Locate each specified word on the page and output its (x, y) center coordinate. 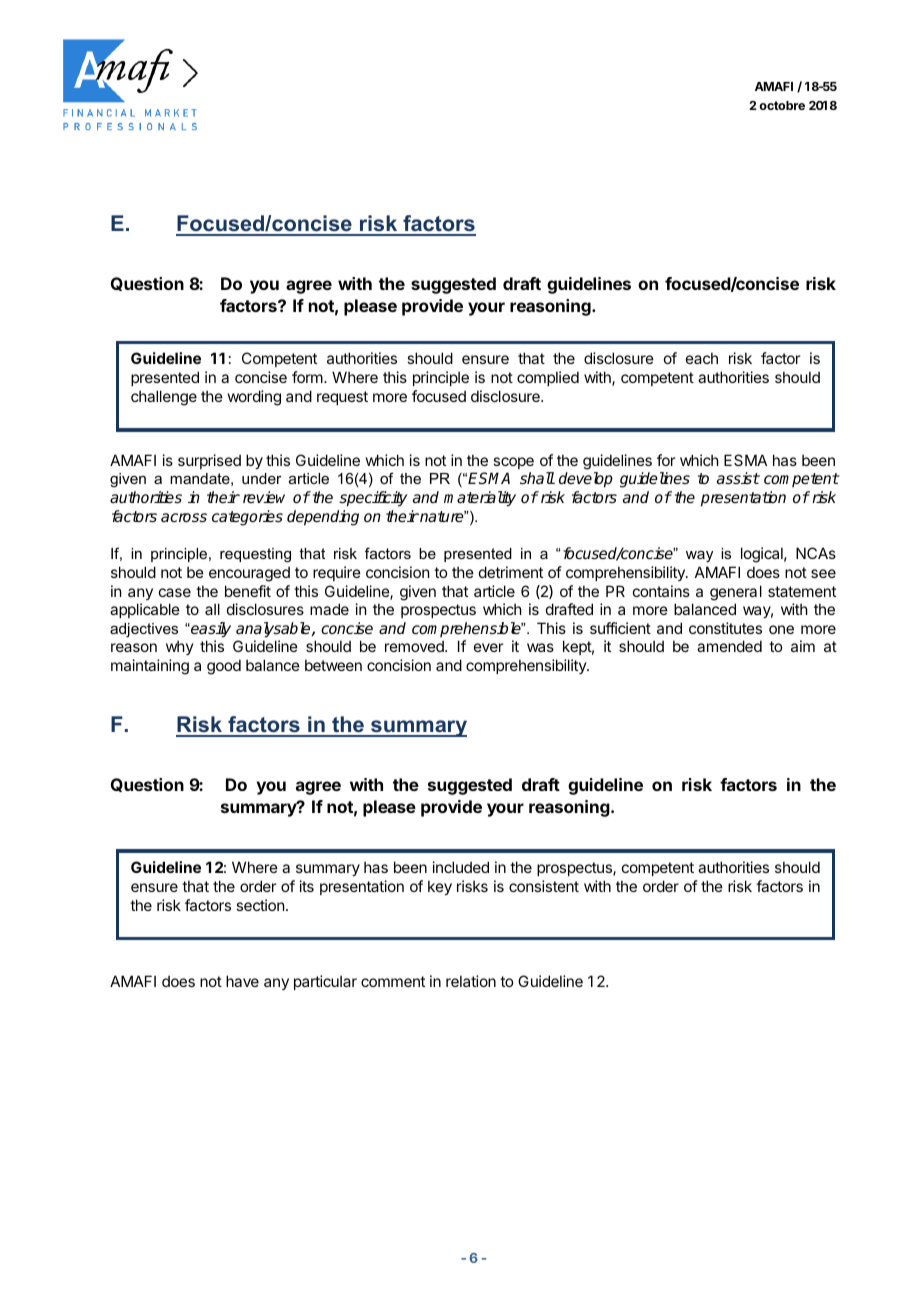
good (224, 667)
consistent (544, 886)
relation (471, 981)
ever (488, 647)
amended (729, 646)
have (242, 981)
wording (254, 398)
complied (548, 378)
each (702, 358)
